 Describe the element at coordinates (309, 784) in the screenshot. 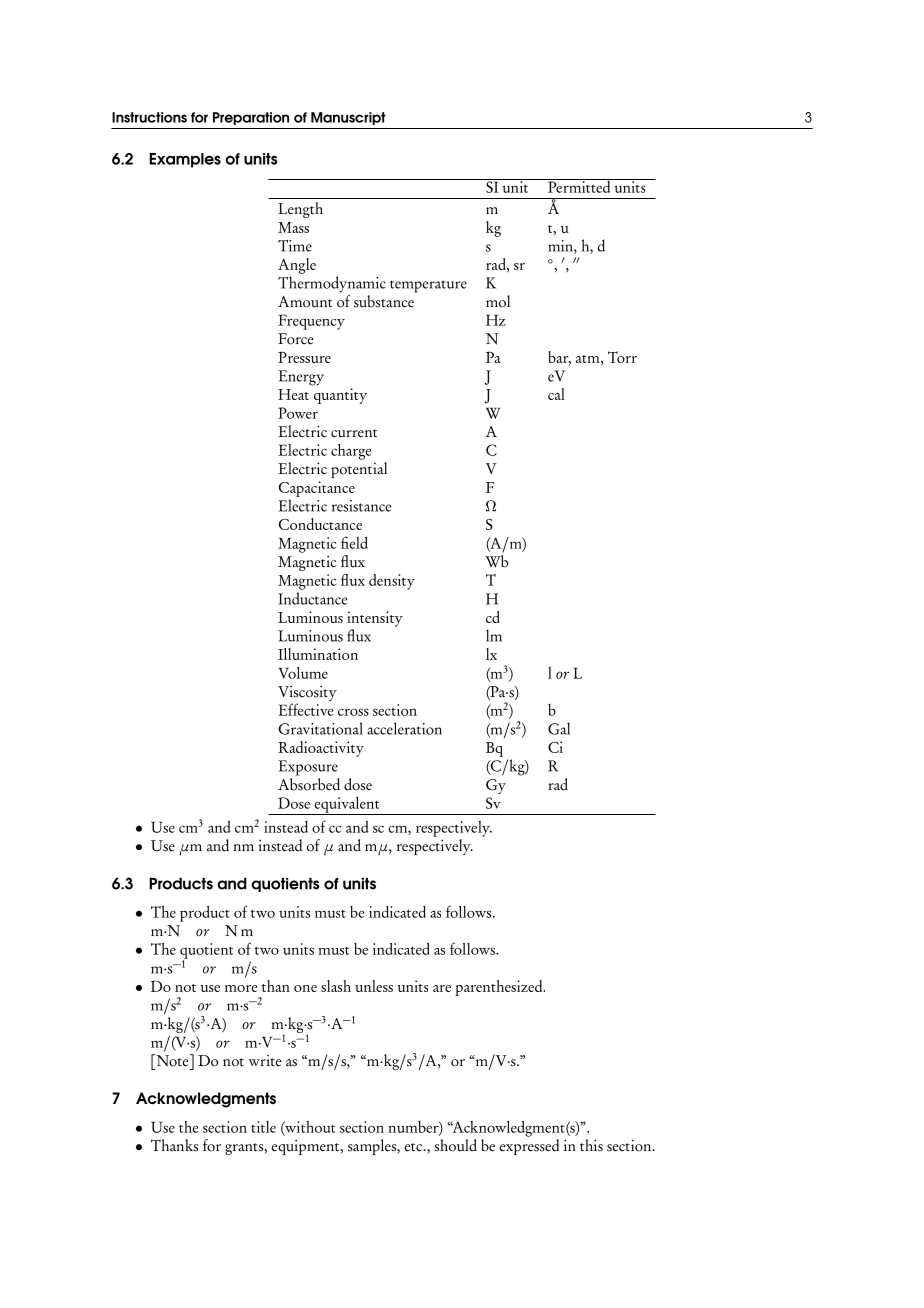

I see `Absorbed` at that location.
